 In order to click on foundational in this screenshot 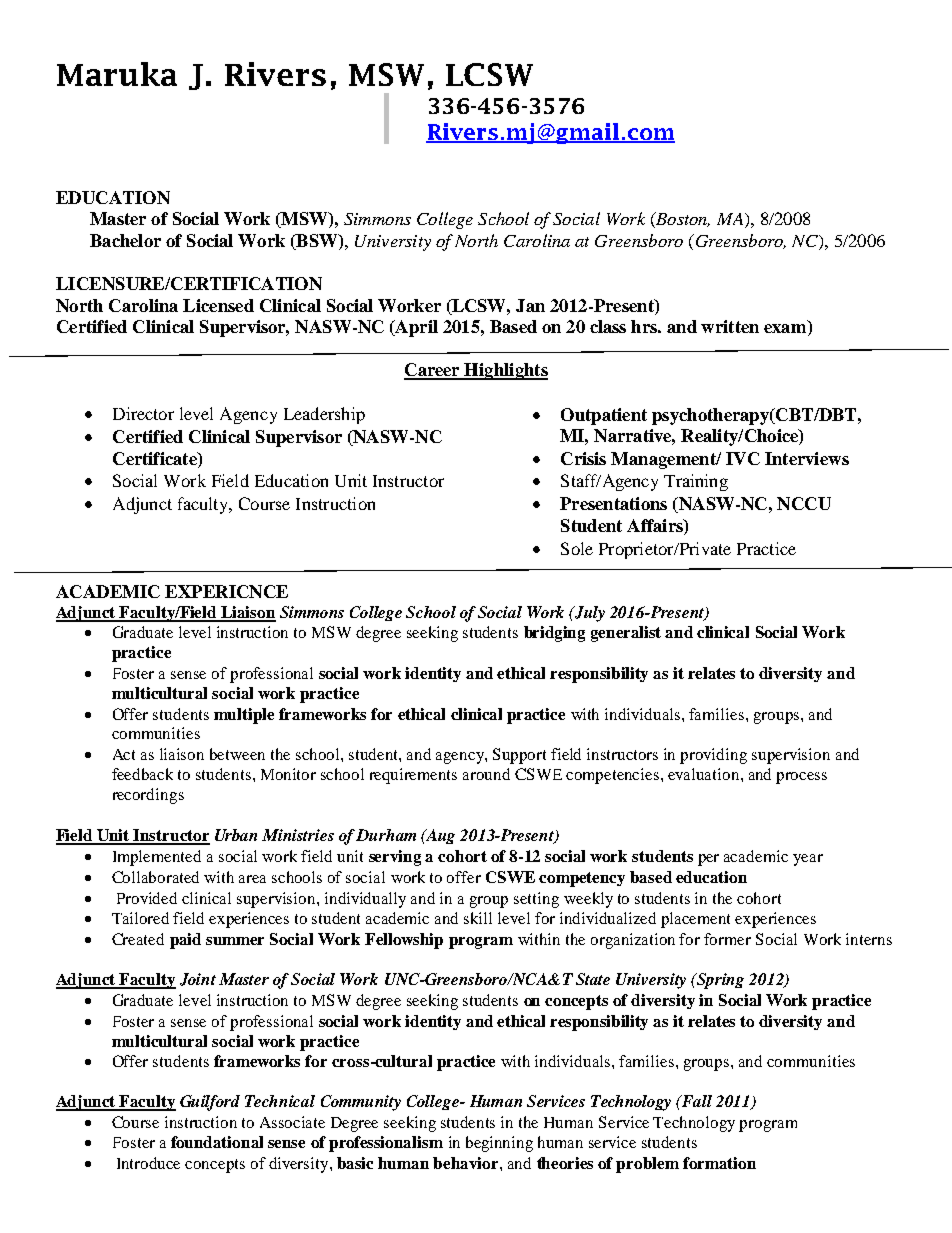, I will do `click(217, 1142)`.
